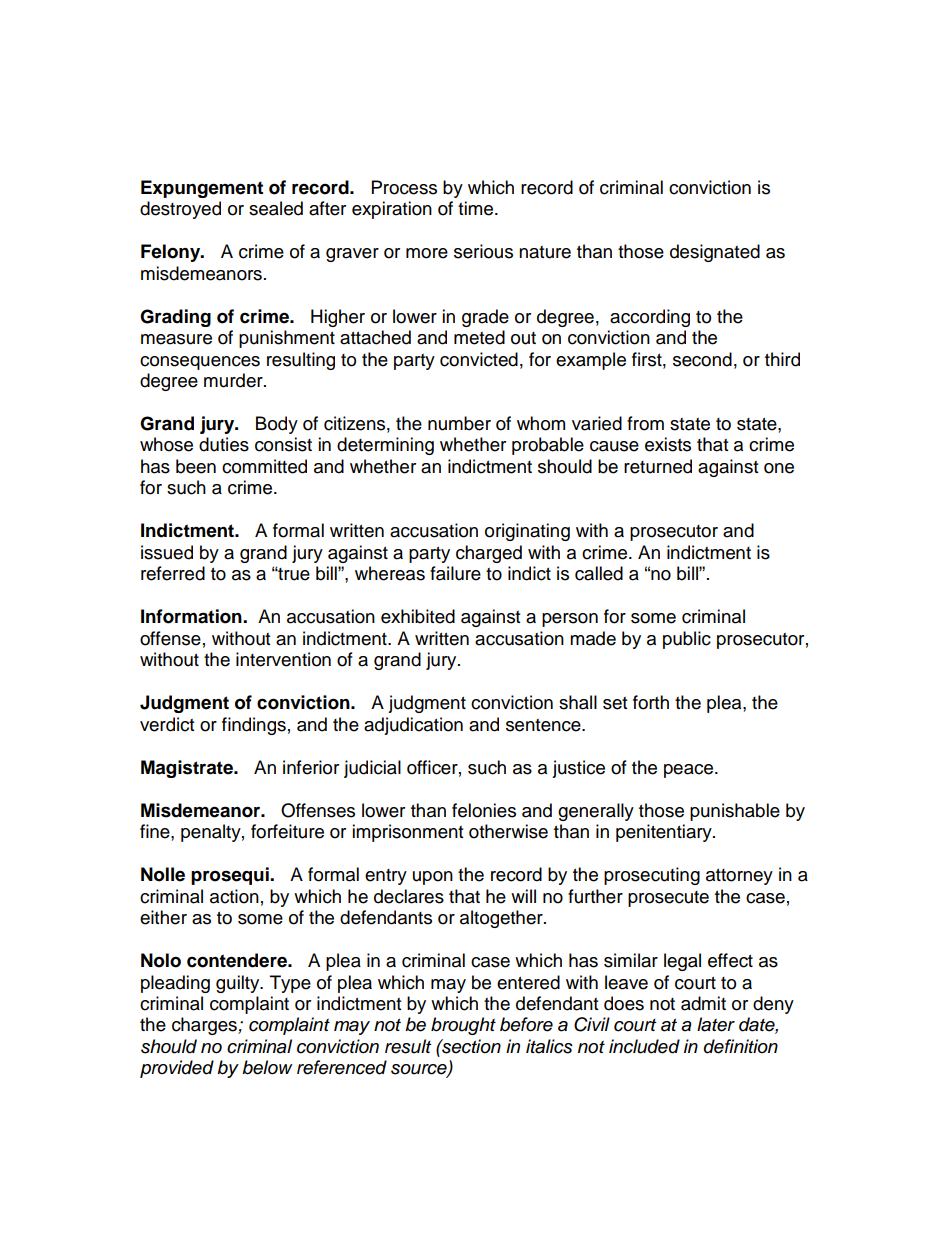 The width and height of the page is (952, 1233). I want to click on brought, so click(463, 1026).
